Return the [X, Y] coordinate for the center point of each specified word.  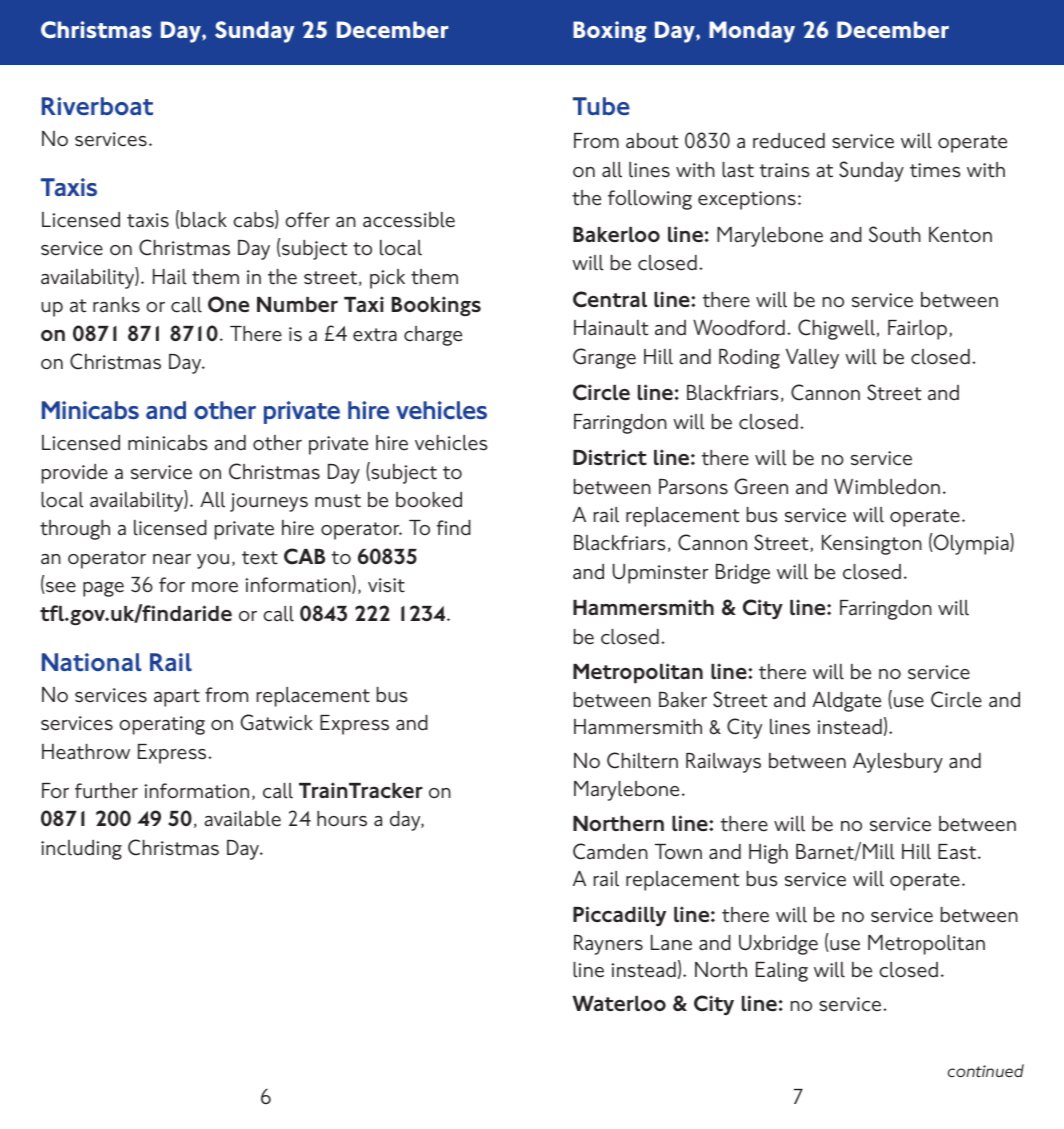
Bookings [436, 306]
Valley [812, 359]
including [81, 850]
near [172, 559]
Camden [610, 851]
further [106, 791]
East [958, 852]
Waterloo [619, 1004]
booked [429, 500]
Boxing [610, 32]
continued [986, 1070]
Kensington [872, 545]
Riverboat [97, 106]
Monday [752, 32]
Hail [170, 277]
